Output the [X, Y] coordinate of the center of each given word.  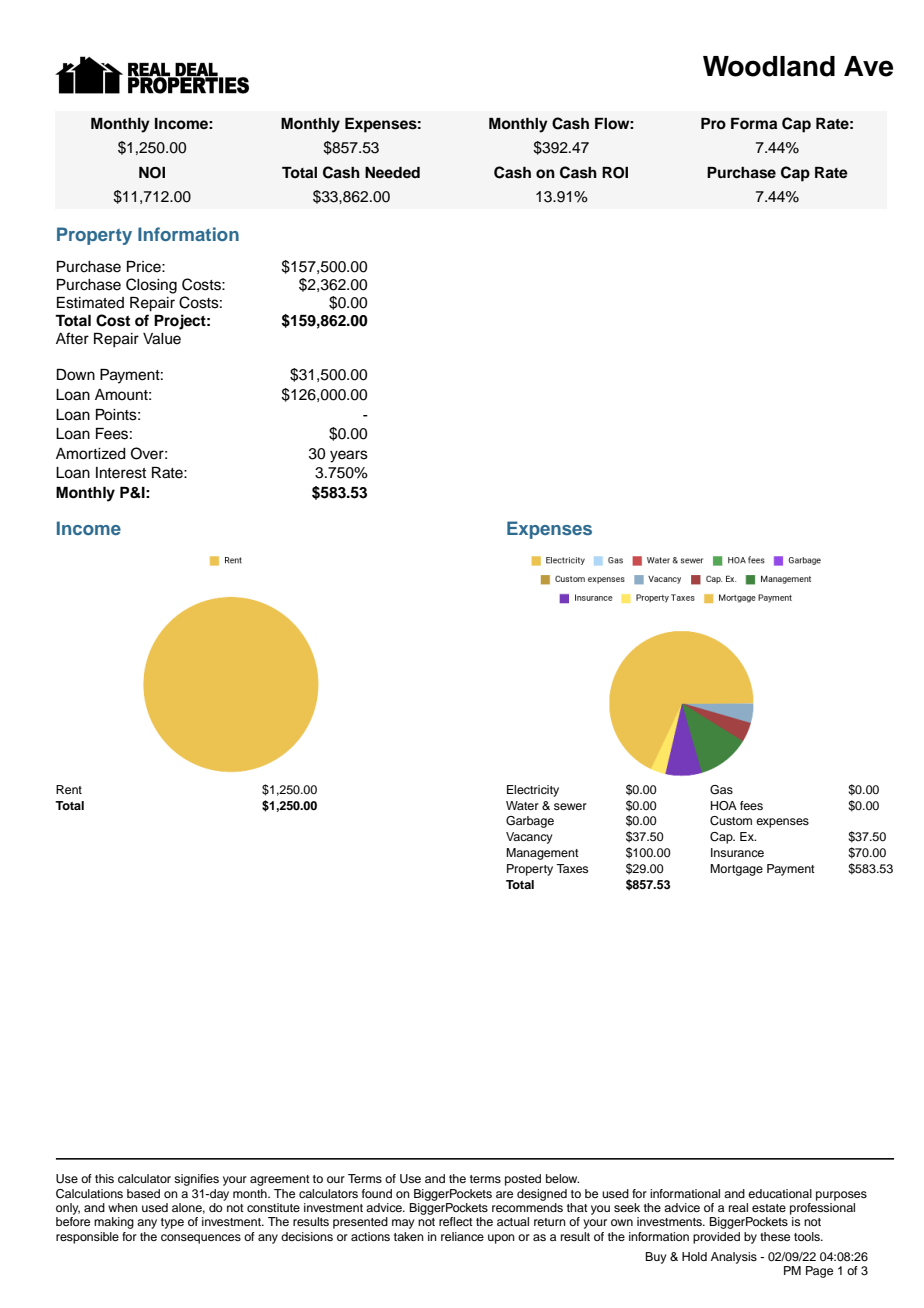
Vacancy [529, 838]
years [349, 456]
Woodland [769, 66]
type [172, 1223]
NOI [152, 173]
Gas [721, 790]
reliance [462, 1236]
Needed [392, 172]
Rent [69, 789]
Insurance [737, 852]
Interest [121, 473]
